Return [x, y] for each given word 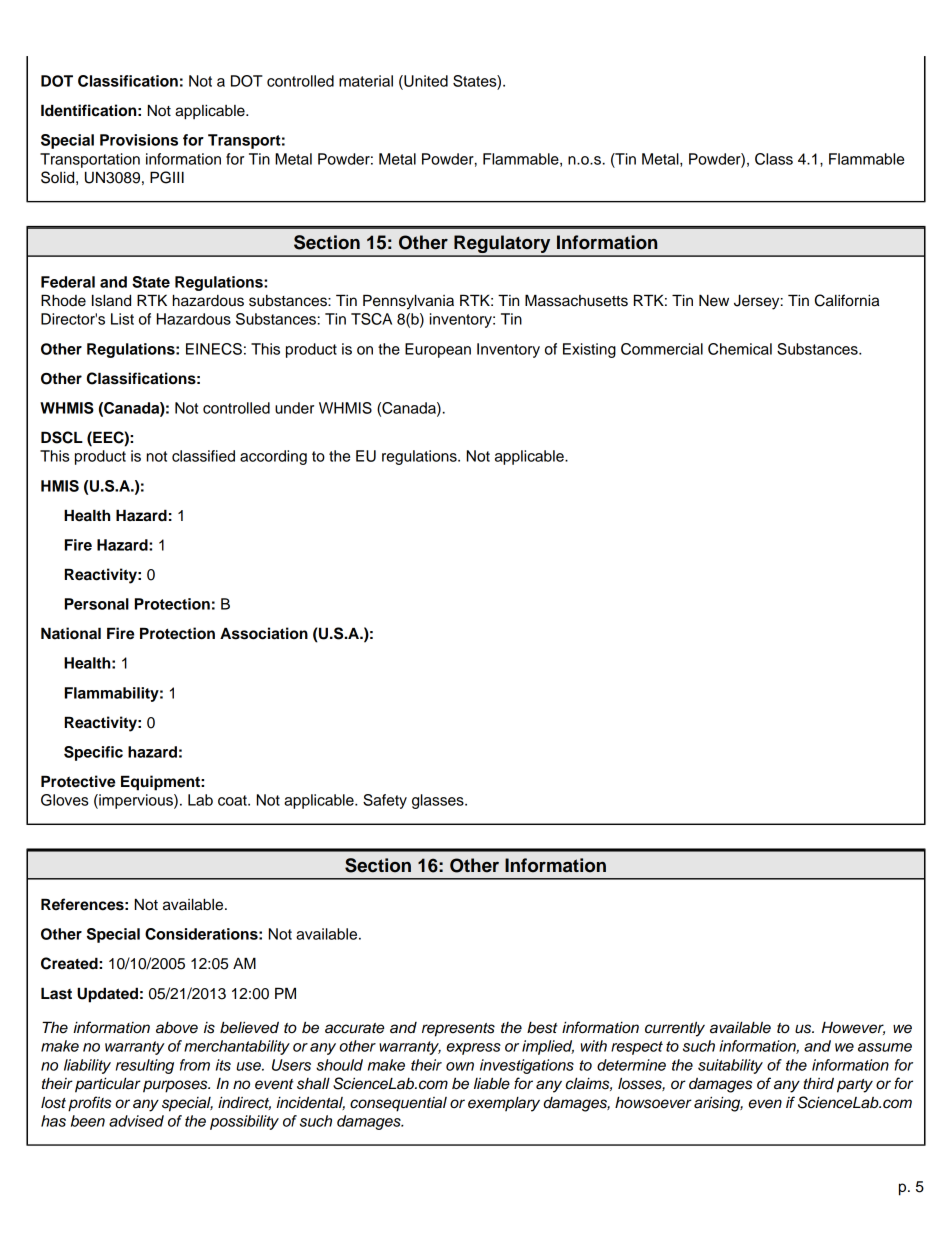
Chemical [740, 349]
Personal [97, 604]
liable [492, 1083]
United [425, 81]
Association [264, 633]
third [818, 1083]
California [847, 300]
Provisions [139, 140]
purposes [176, 1086]
